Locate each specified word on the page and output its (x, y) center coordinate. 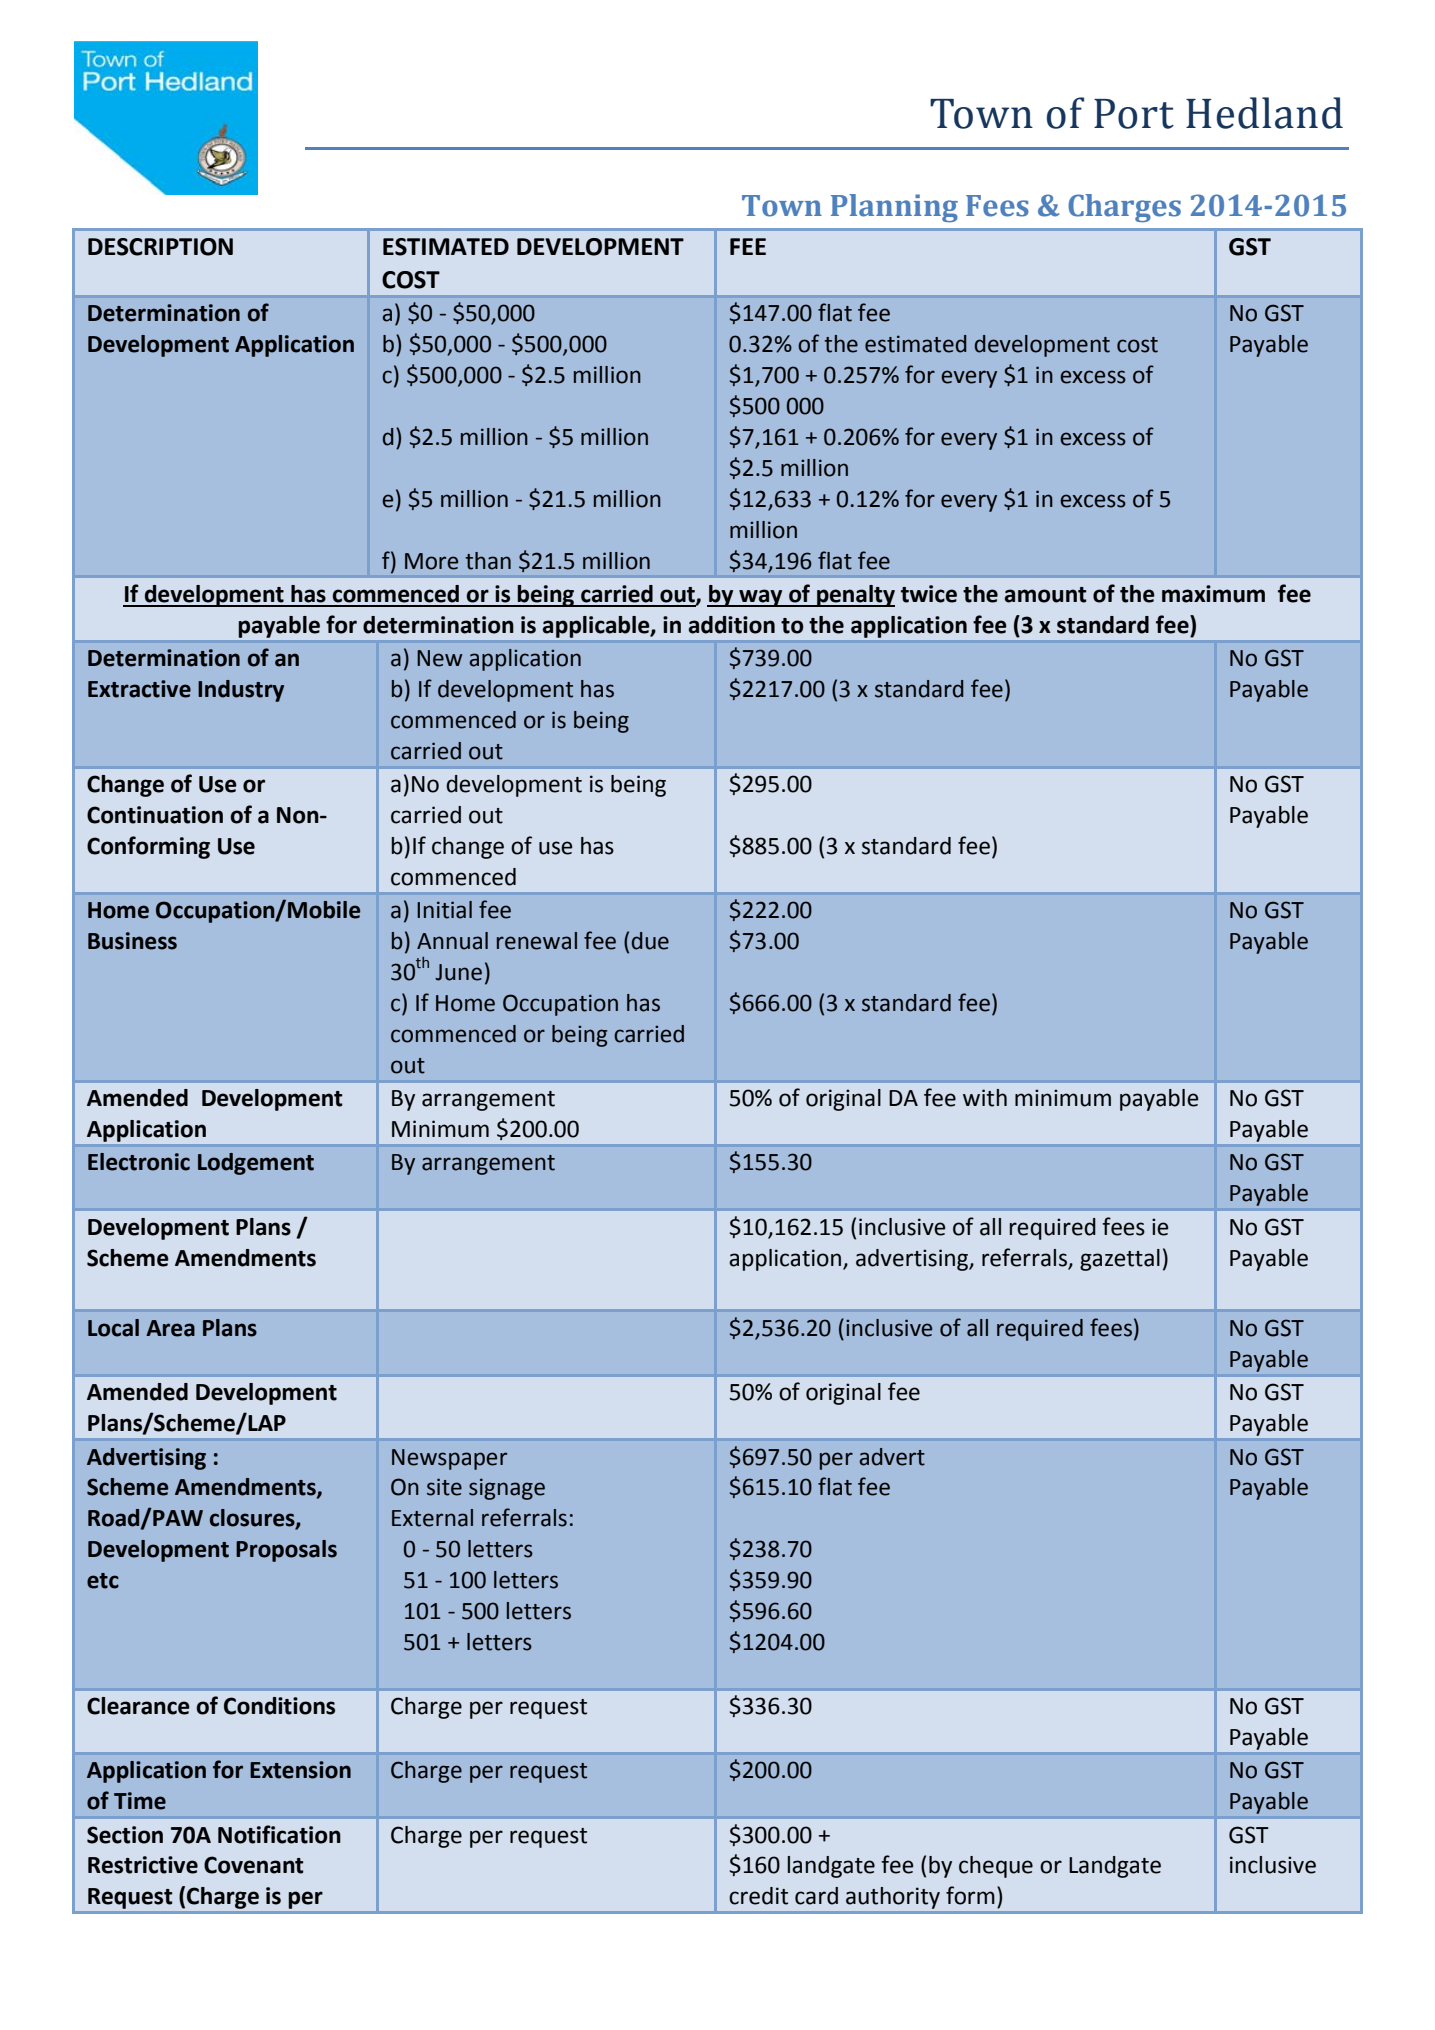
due (650, 941)
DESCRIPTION (160, 247)
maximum (1213, 594)
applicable (597, 627)
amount (1045, 595)
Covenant (254, 1865)
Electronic (139, 1162)
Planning (894, 208)
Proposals (286, 1551)
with (985, 1098)
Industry (241, 691)
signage (507, 1489)
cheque (996, 1867)
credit (758, 1896)
